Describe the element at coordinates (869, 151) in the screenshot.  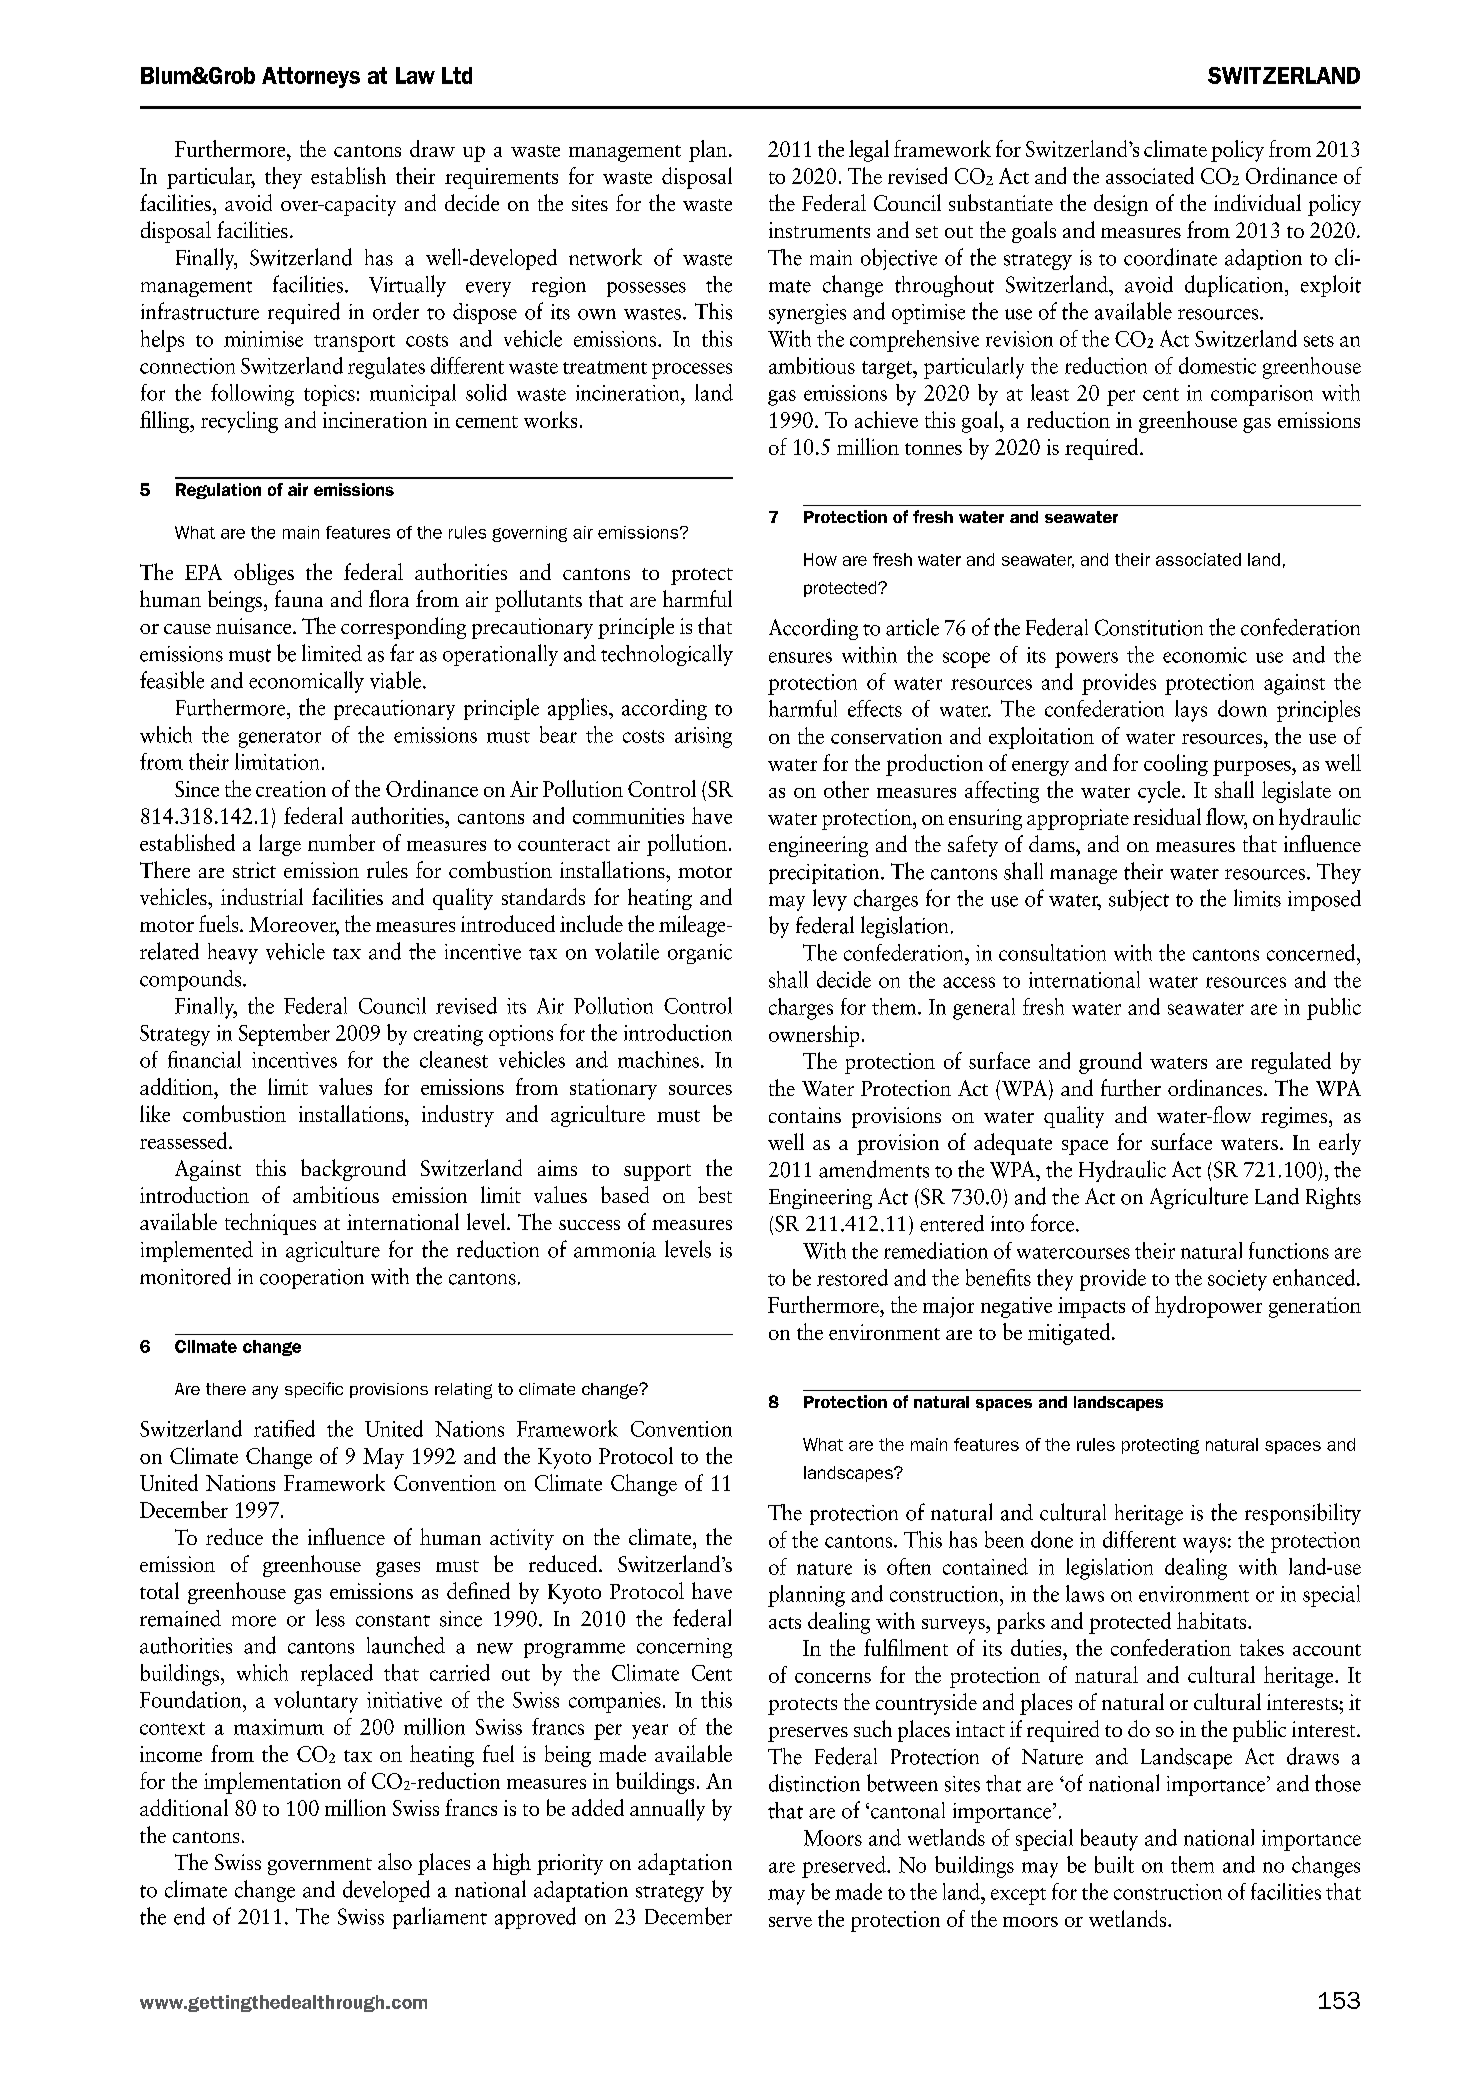
I see `legal` at that location.
